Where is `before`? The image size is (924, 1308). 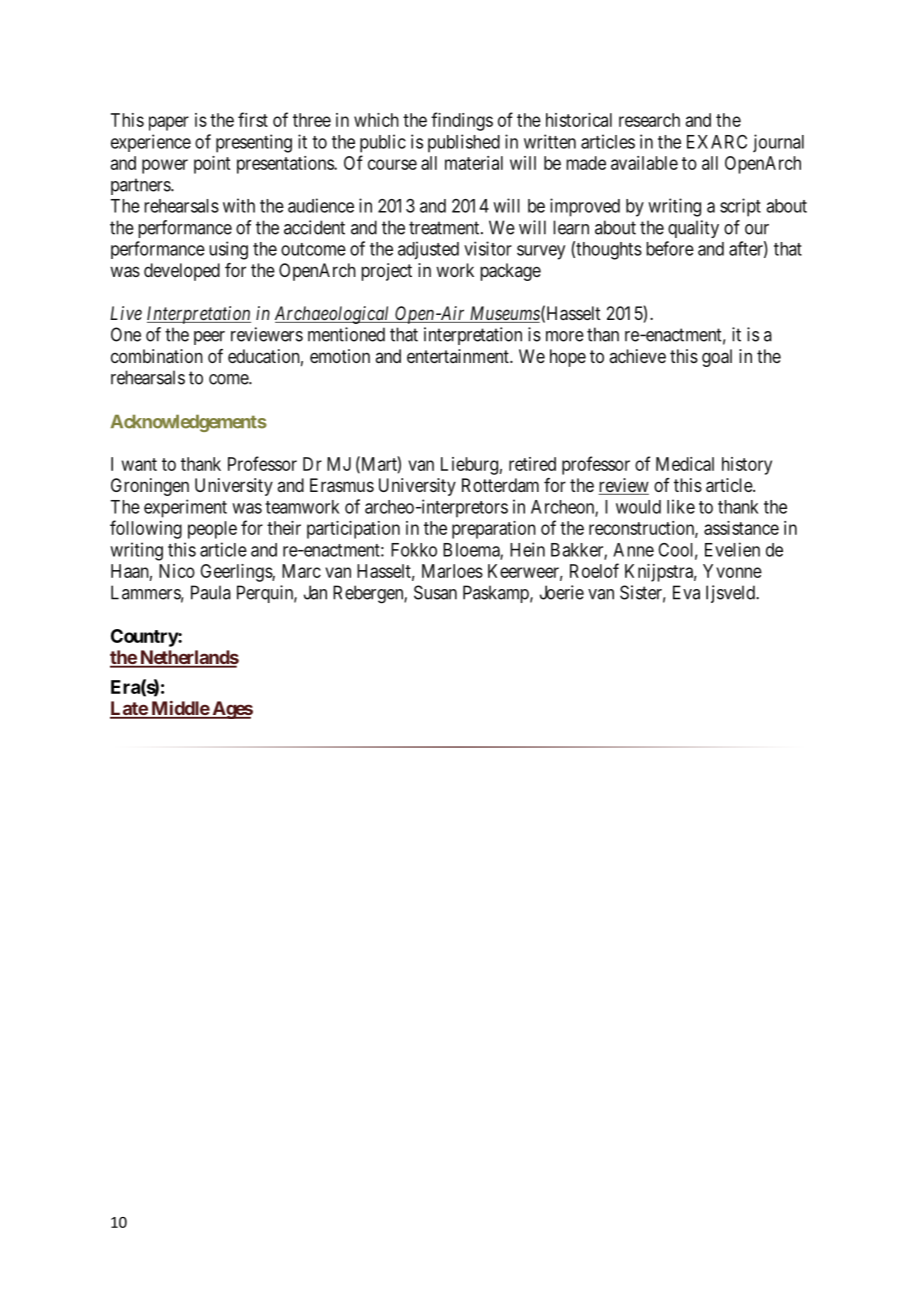
before is located at coordinates (670, 248).
